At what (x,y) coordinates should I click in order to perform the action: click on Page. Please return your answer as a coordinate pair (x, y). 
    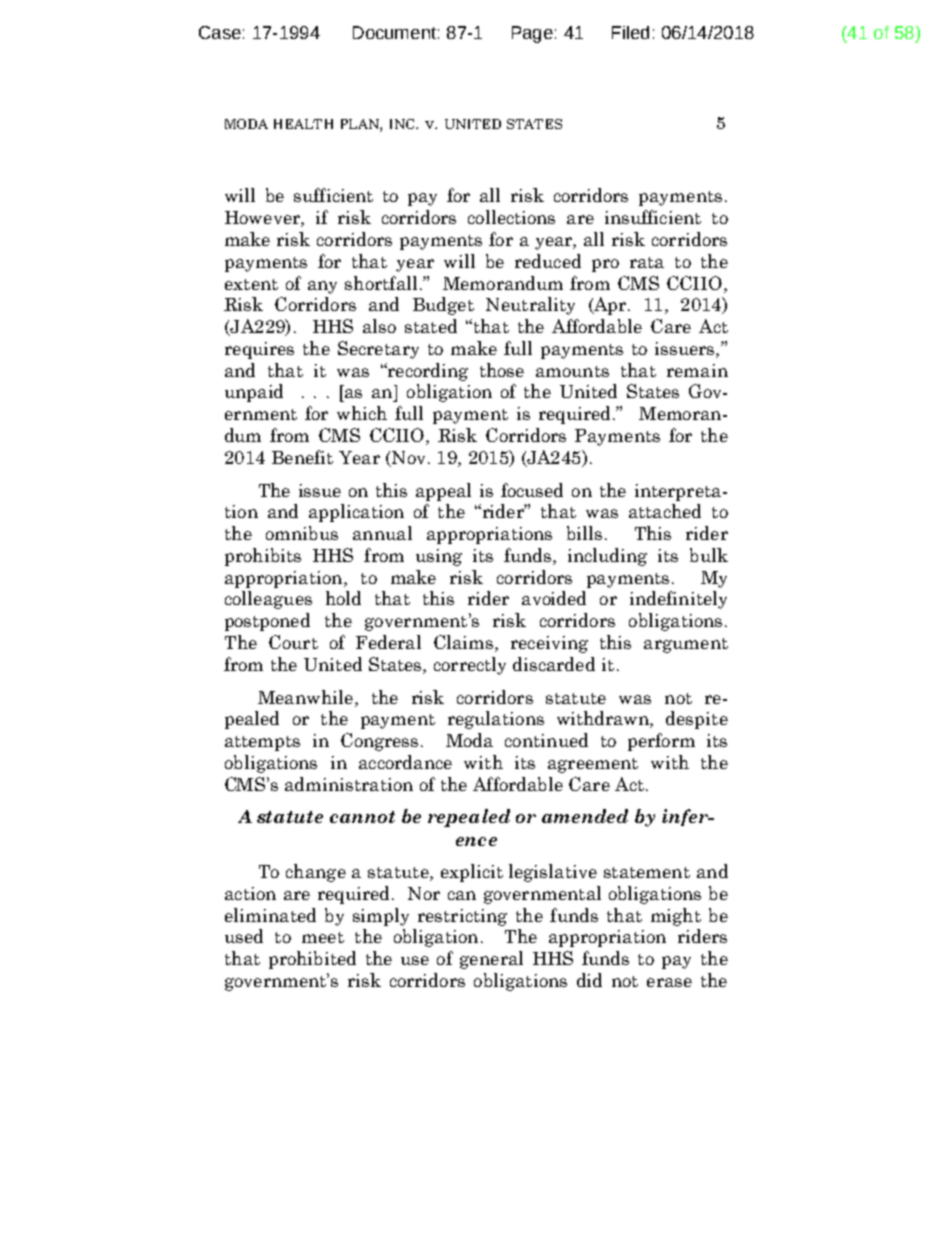
    Looking at the image, I should click on (532, 34).
